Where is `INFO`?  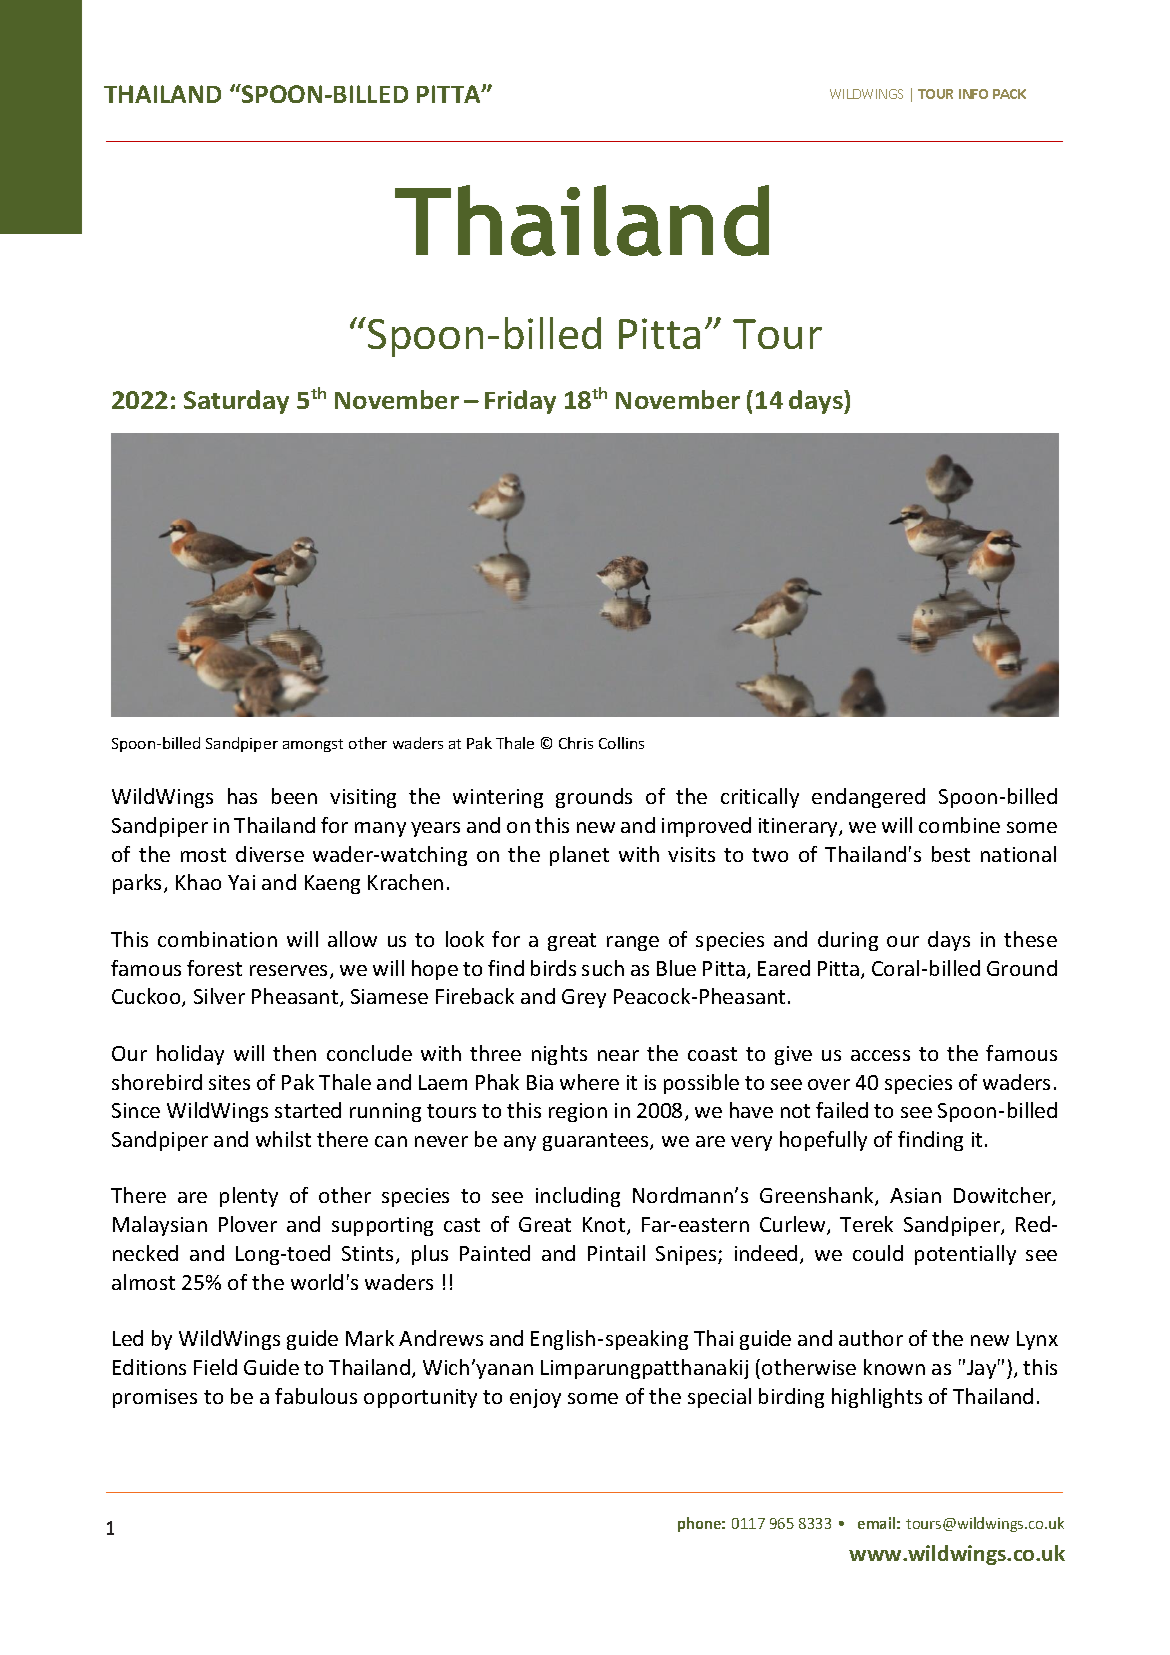
INFO is located at coordinates (973, 94).
